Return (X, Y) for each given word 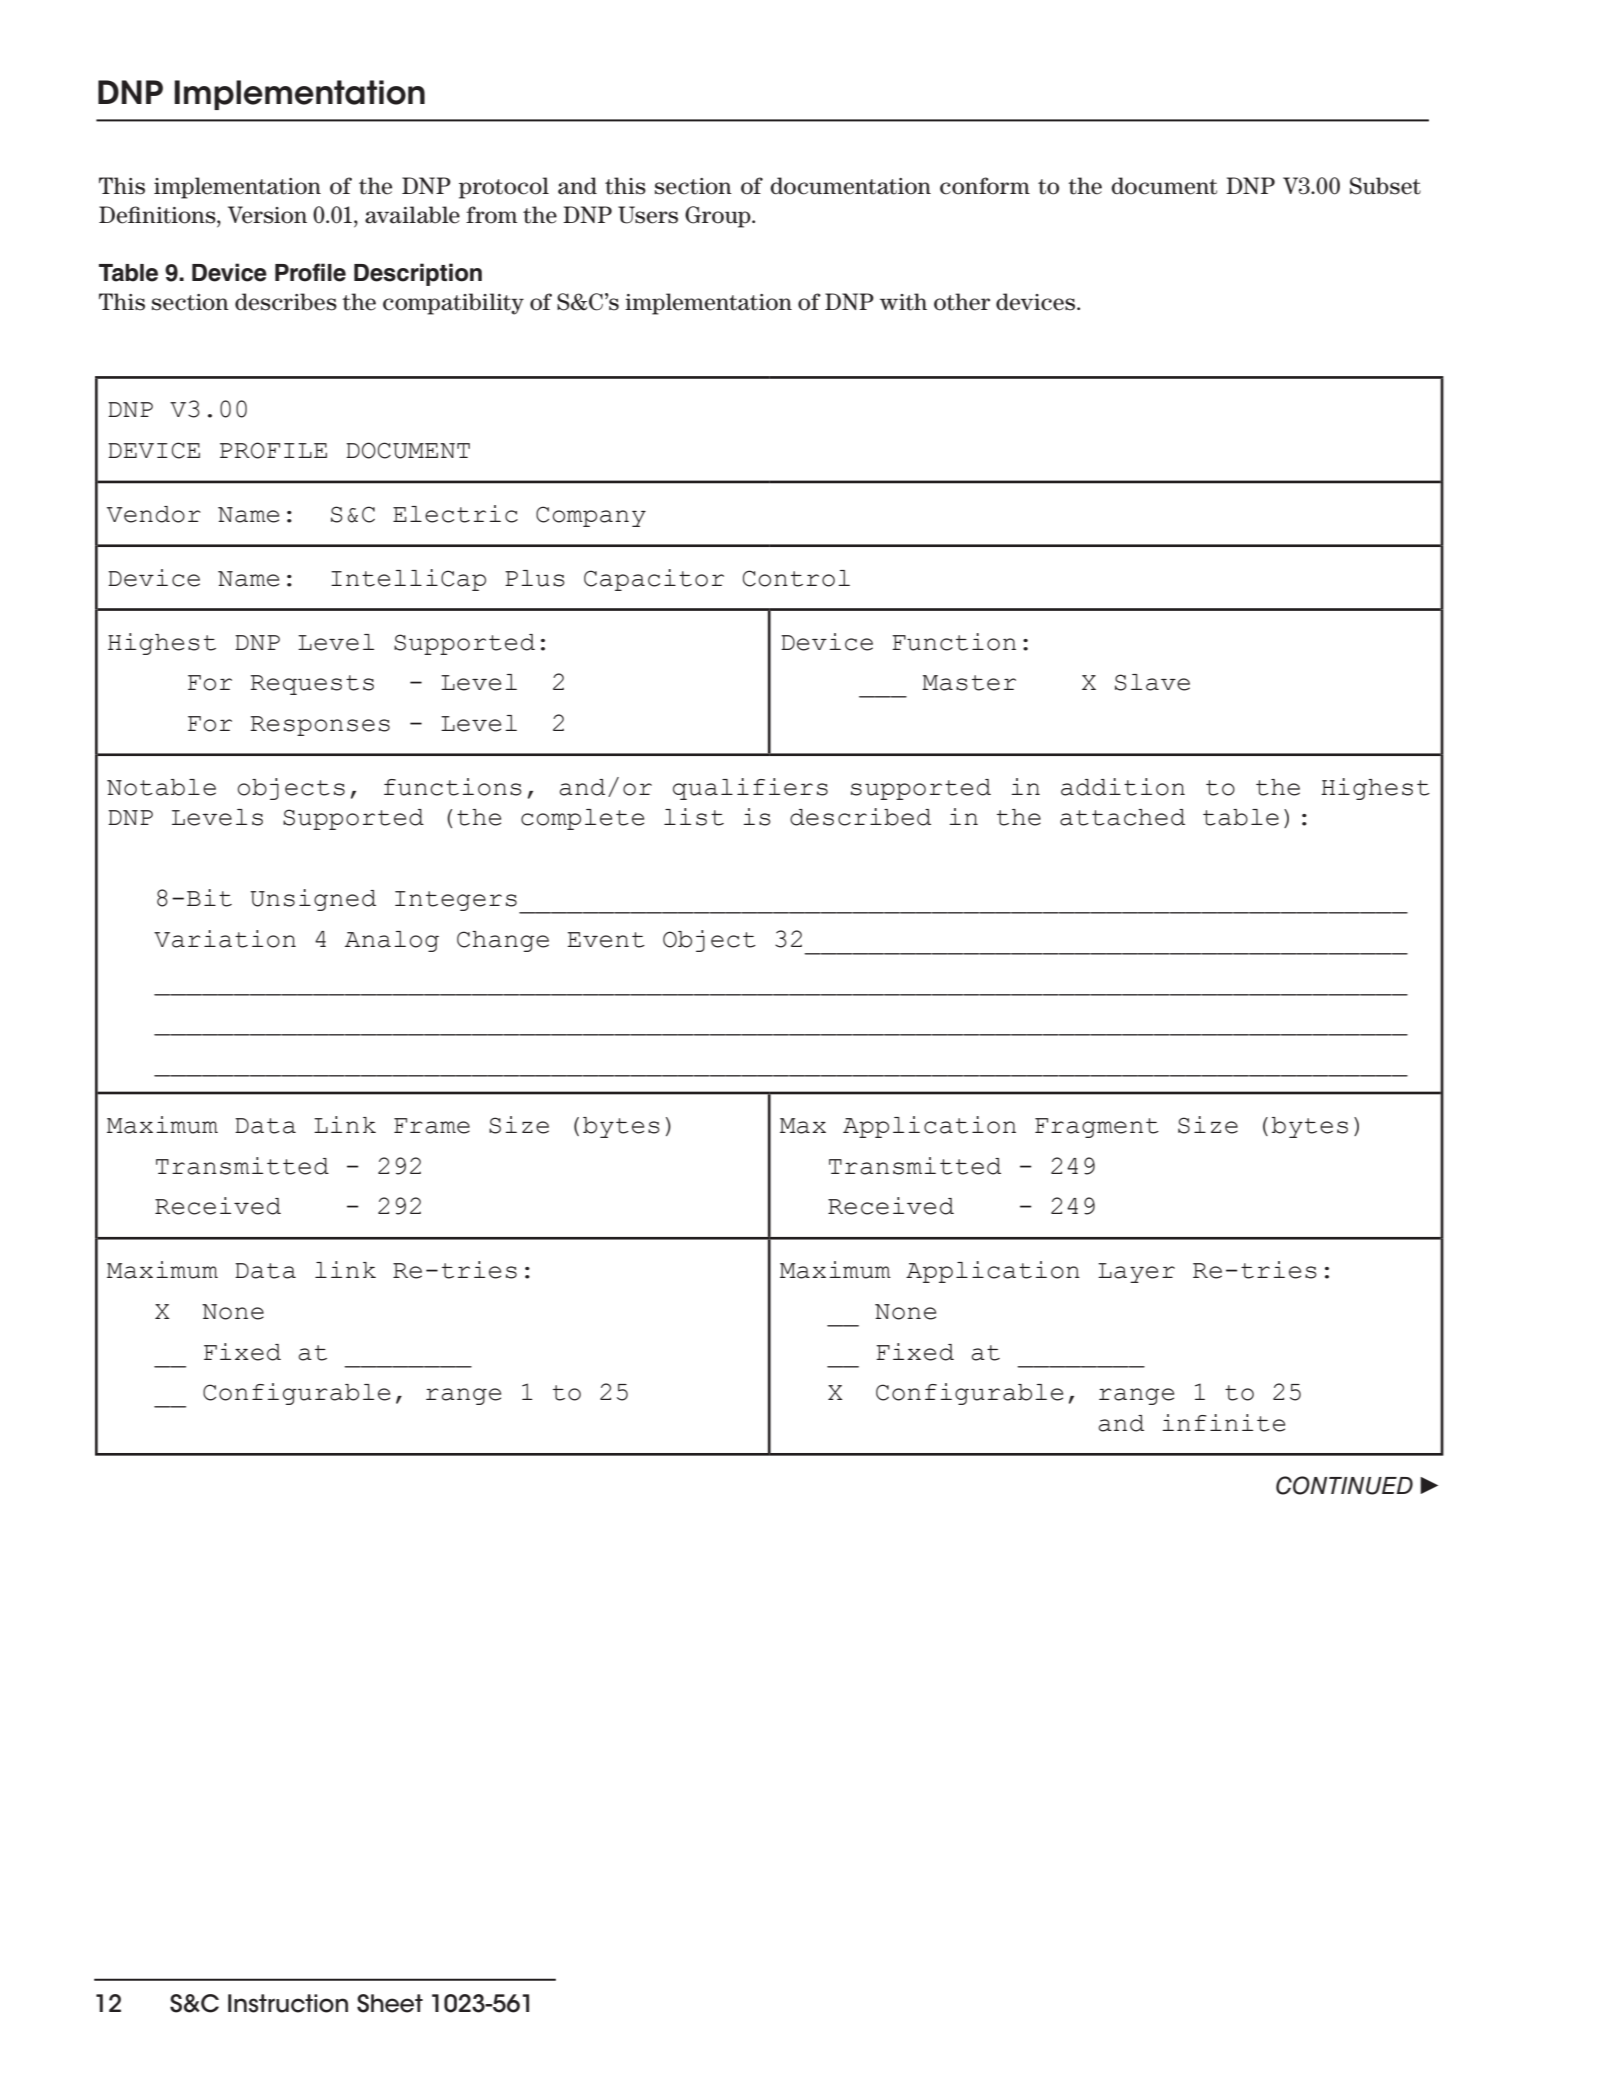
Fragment (1097, 1128)
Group (719, 217)
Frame (432, 1126)
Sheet (390, 2003)
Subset (1385, 186)
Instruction (288, 2003)
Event (606, 940)
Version (267, 215)
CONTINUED (1344, 1485)
